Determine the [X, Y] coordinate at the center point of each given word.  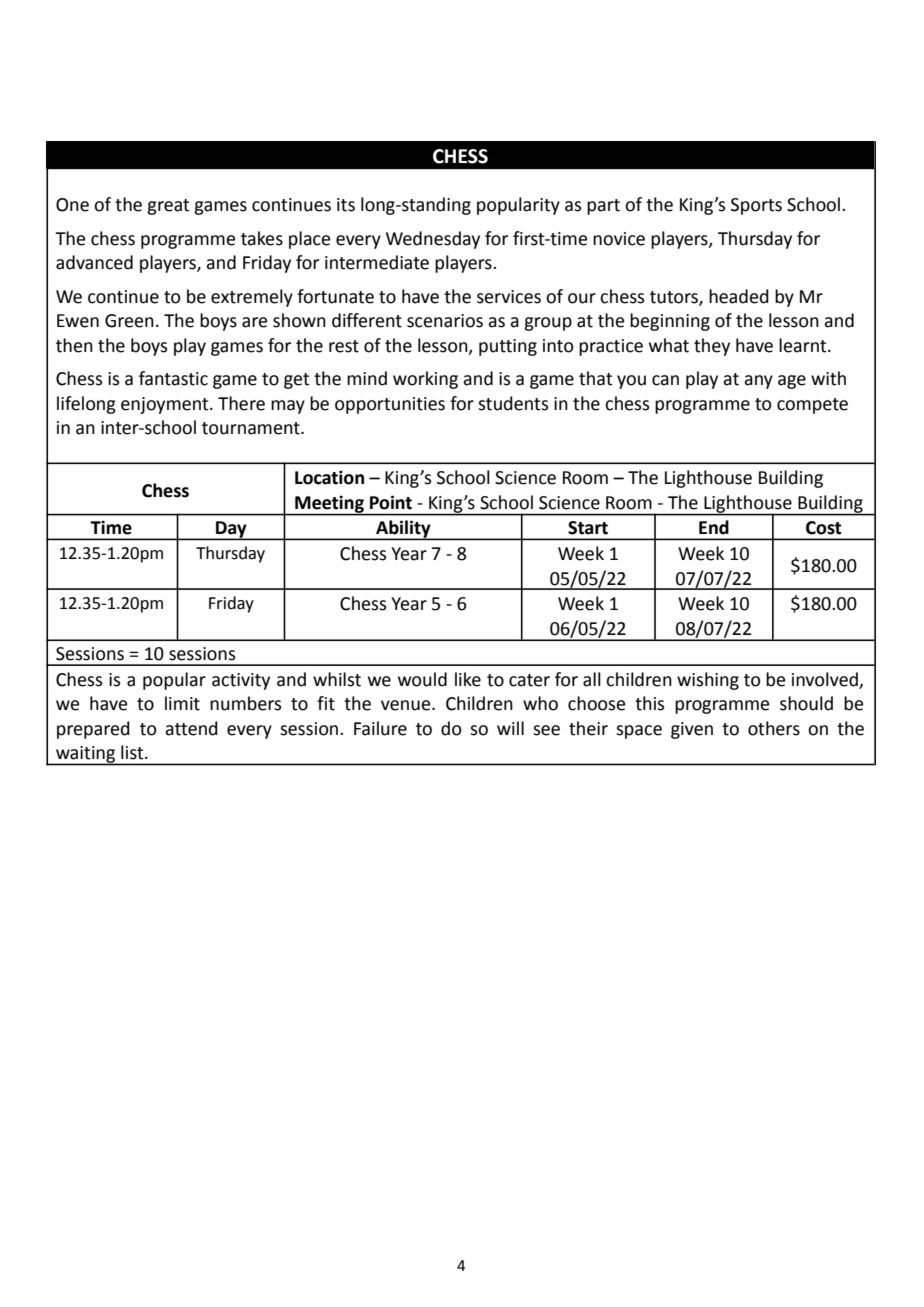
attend [191, 728]
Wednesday [433, 240]
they [712, 347]
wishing [708, 681]
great [168, 207]
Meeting [329, 505]
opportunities [390, 405]
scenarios [445, 321]
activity [241, 681]
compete [812, 406]
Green [129, 321]
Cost [824, 528]
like [468, 679]
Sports [756, 206]
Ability [403, 530]
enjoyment [166, 405]
